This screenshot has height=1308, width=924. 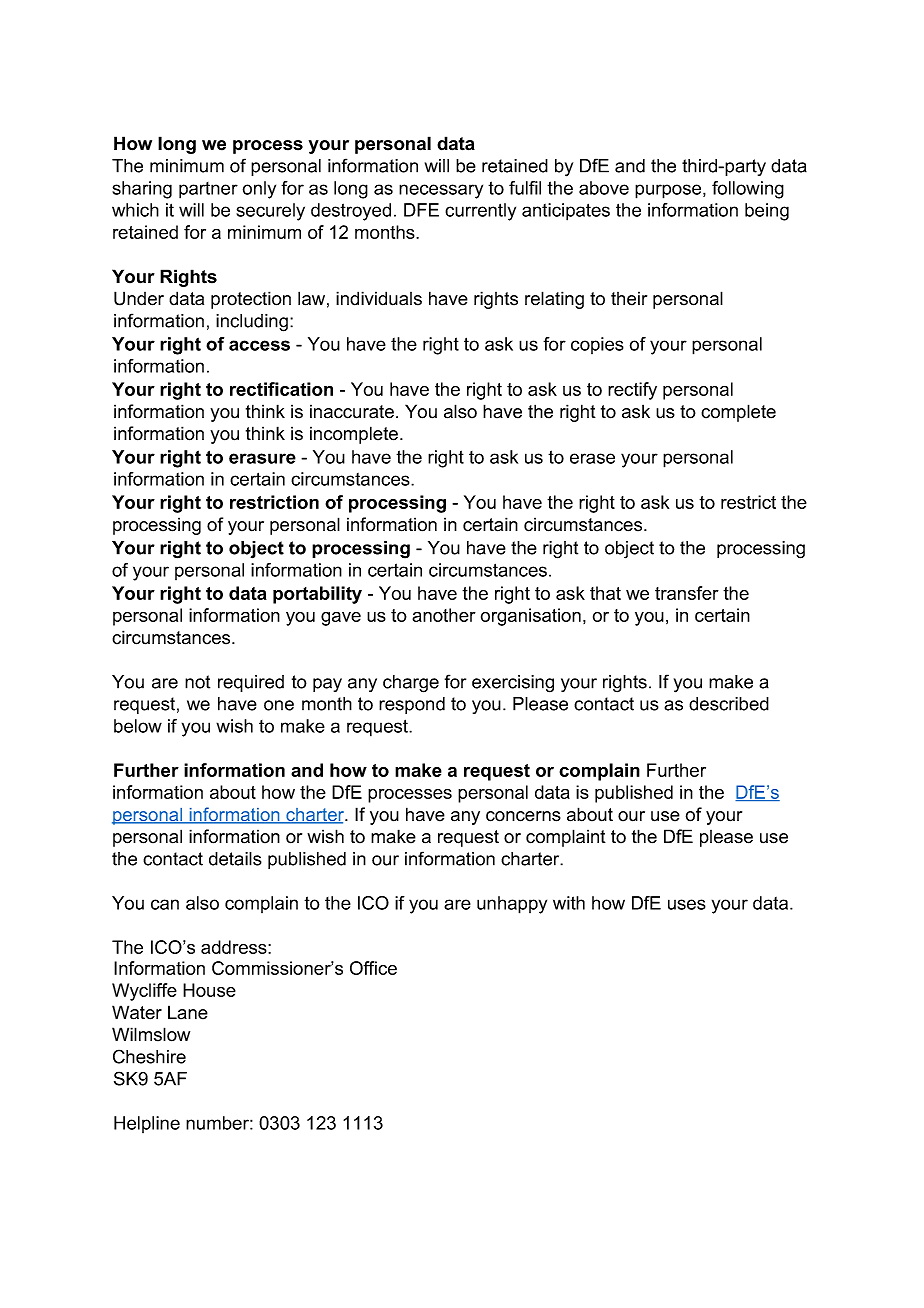 What do you see at coordinates (251, 683) in the screenshot?
I see `required` at bounding box center [251, 683].
